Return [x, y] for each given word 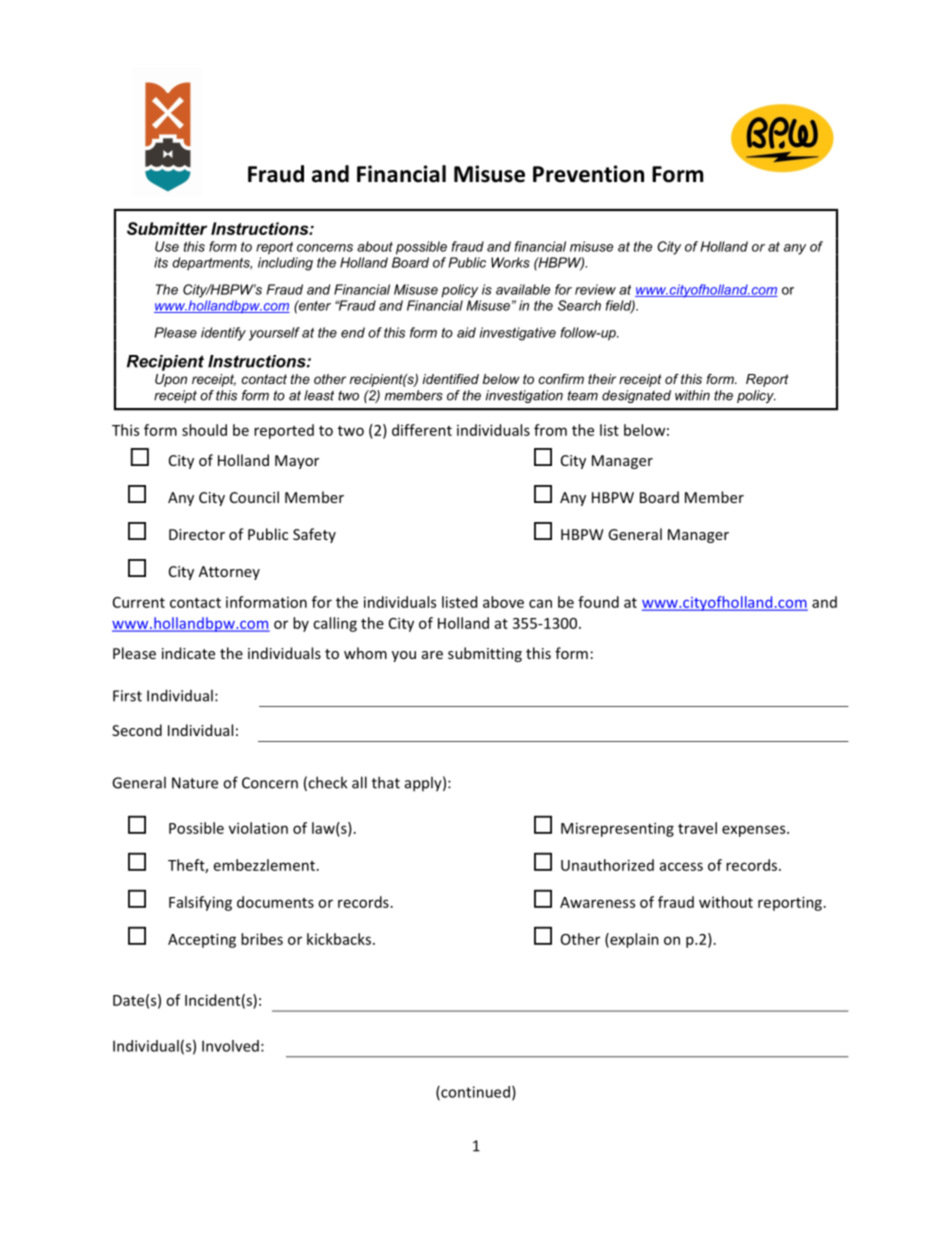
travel [697, 828]
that [386, 782]
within [692, 395]
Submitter [167, 228]
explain [633, 940]
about [375, 246]
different [422, 430]
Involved [230, 1046]
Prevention [588, 174]
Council [254, 497]
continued [474, 1093]
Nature [195, 783]
